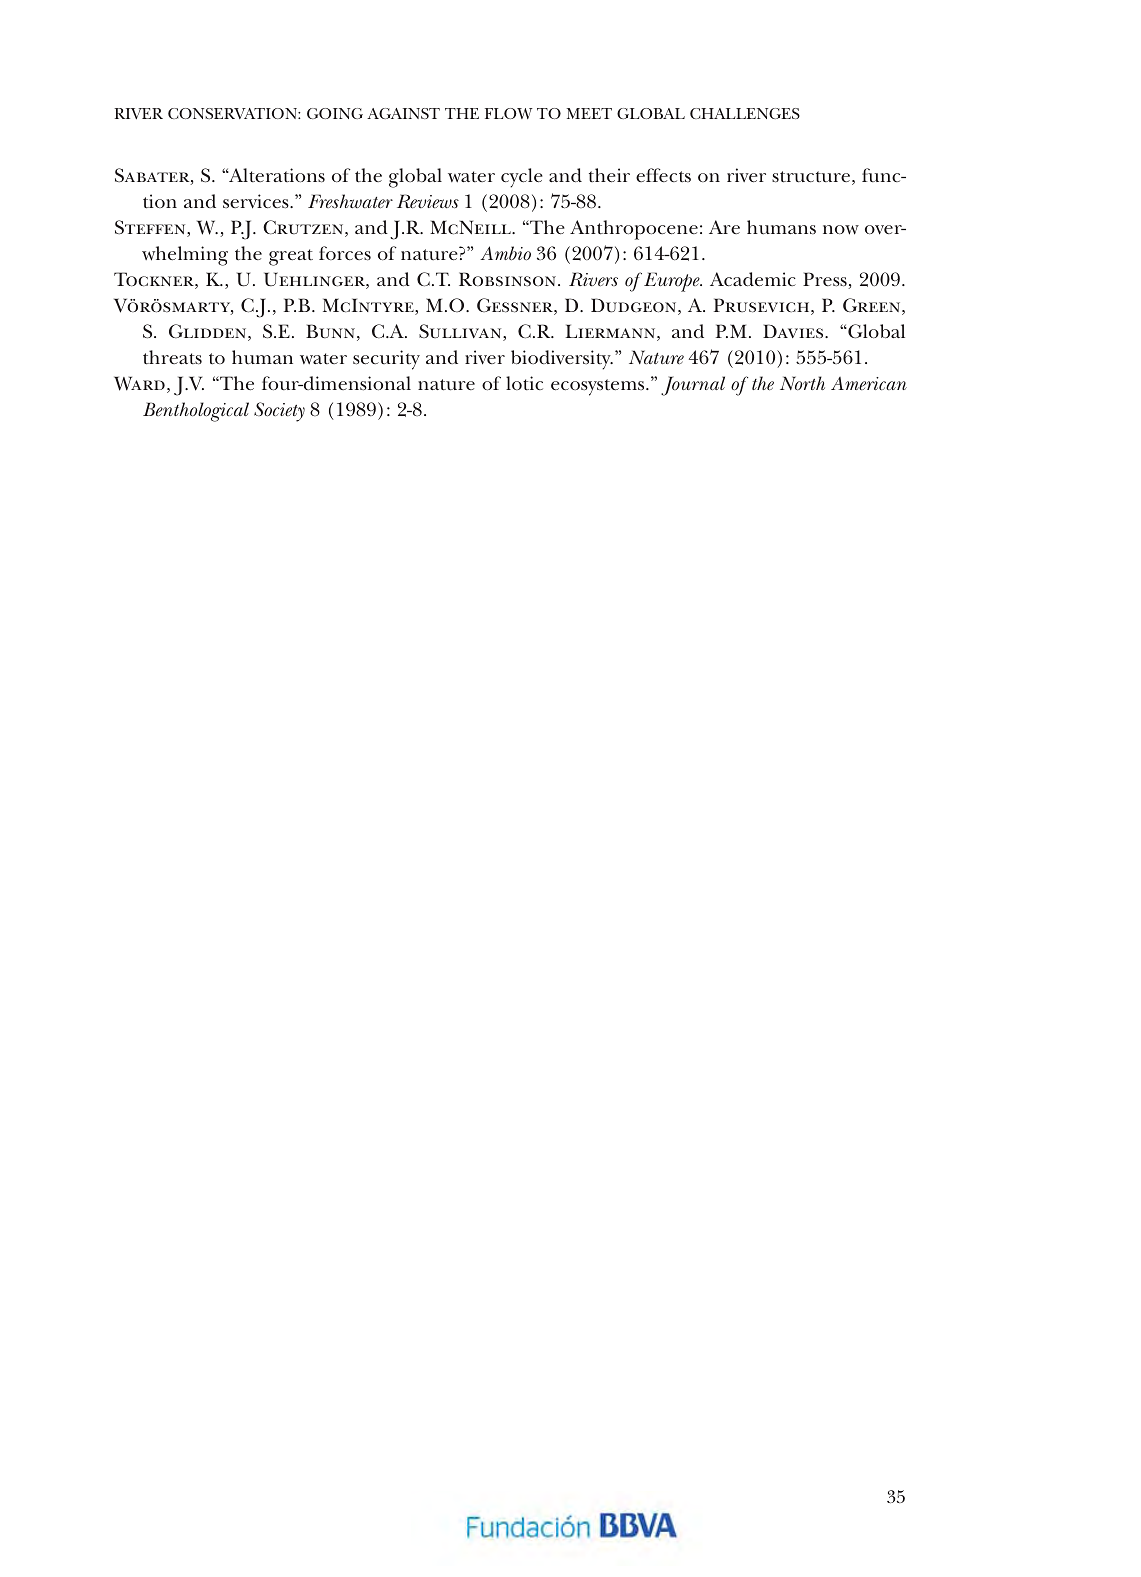  Describe the element at coordinates (428, 201) in the page. I see `Reviews` at that location.
